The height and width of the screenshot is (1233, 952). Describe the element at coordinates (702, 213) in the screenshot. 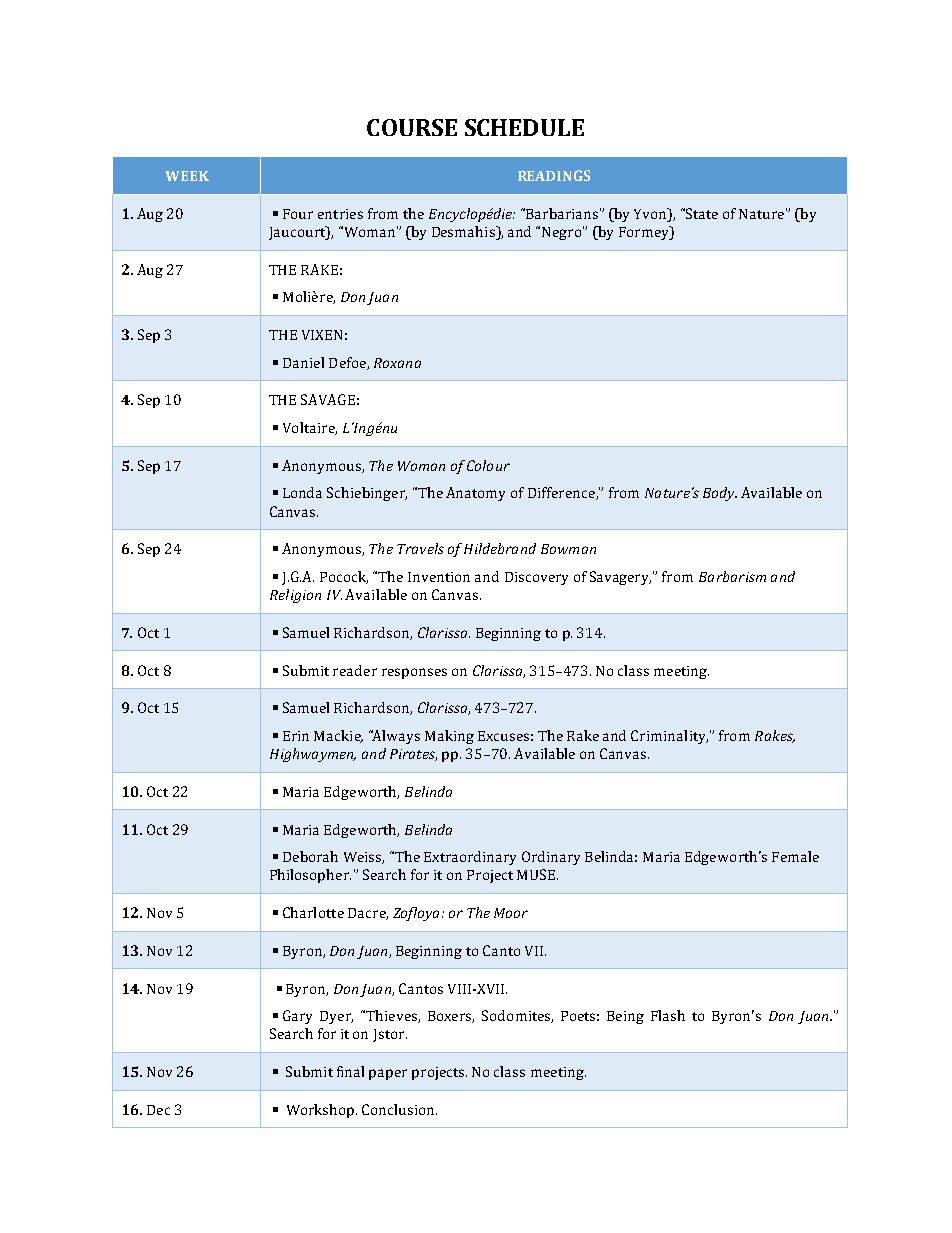

I see `State` at that location.
